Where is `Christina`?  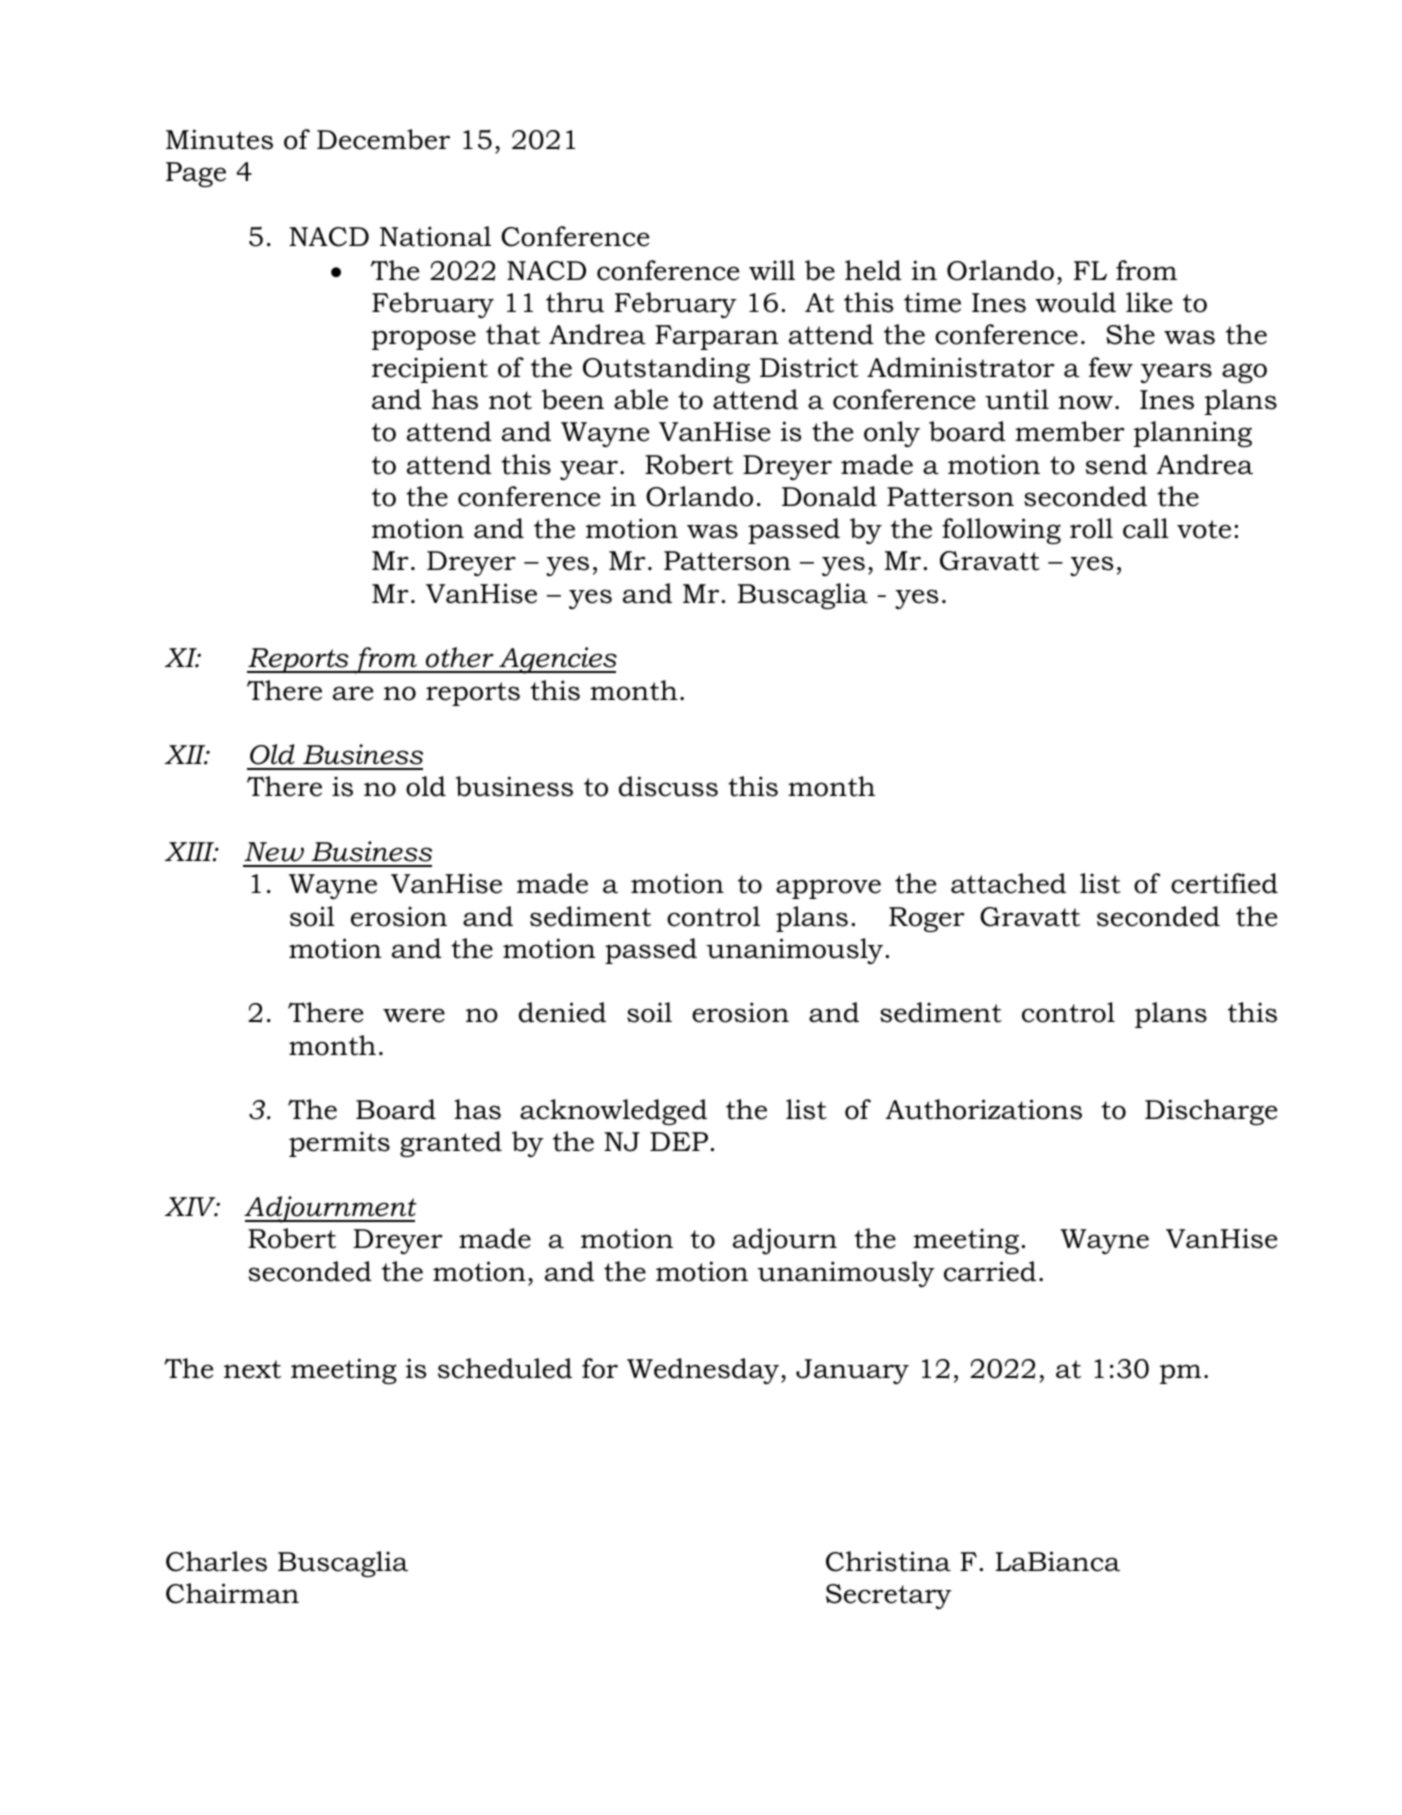
Christina is located at coordinates (888, 1561).
